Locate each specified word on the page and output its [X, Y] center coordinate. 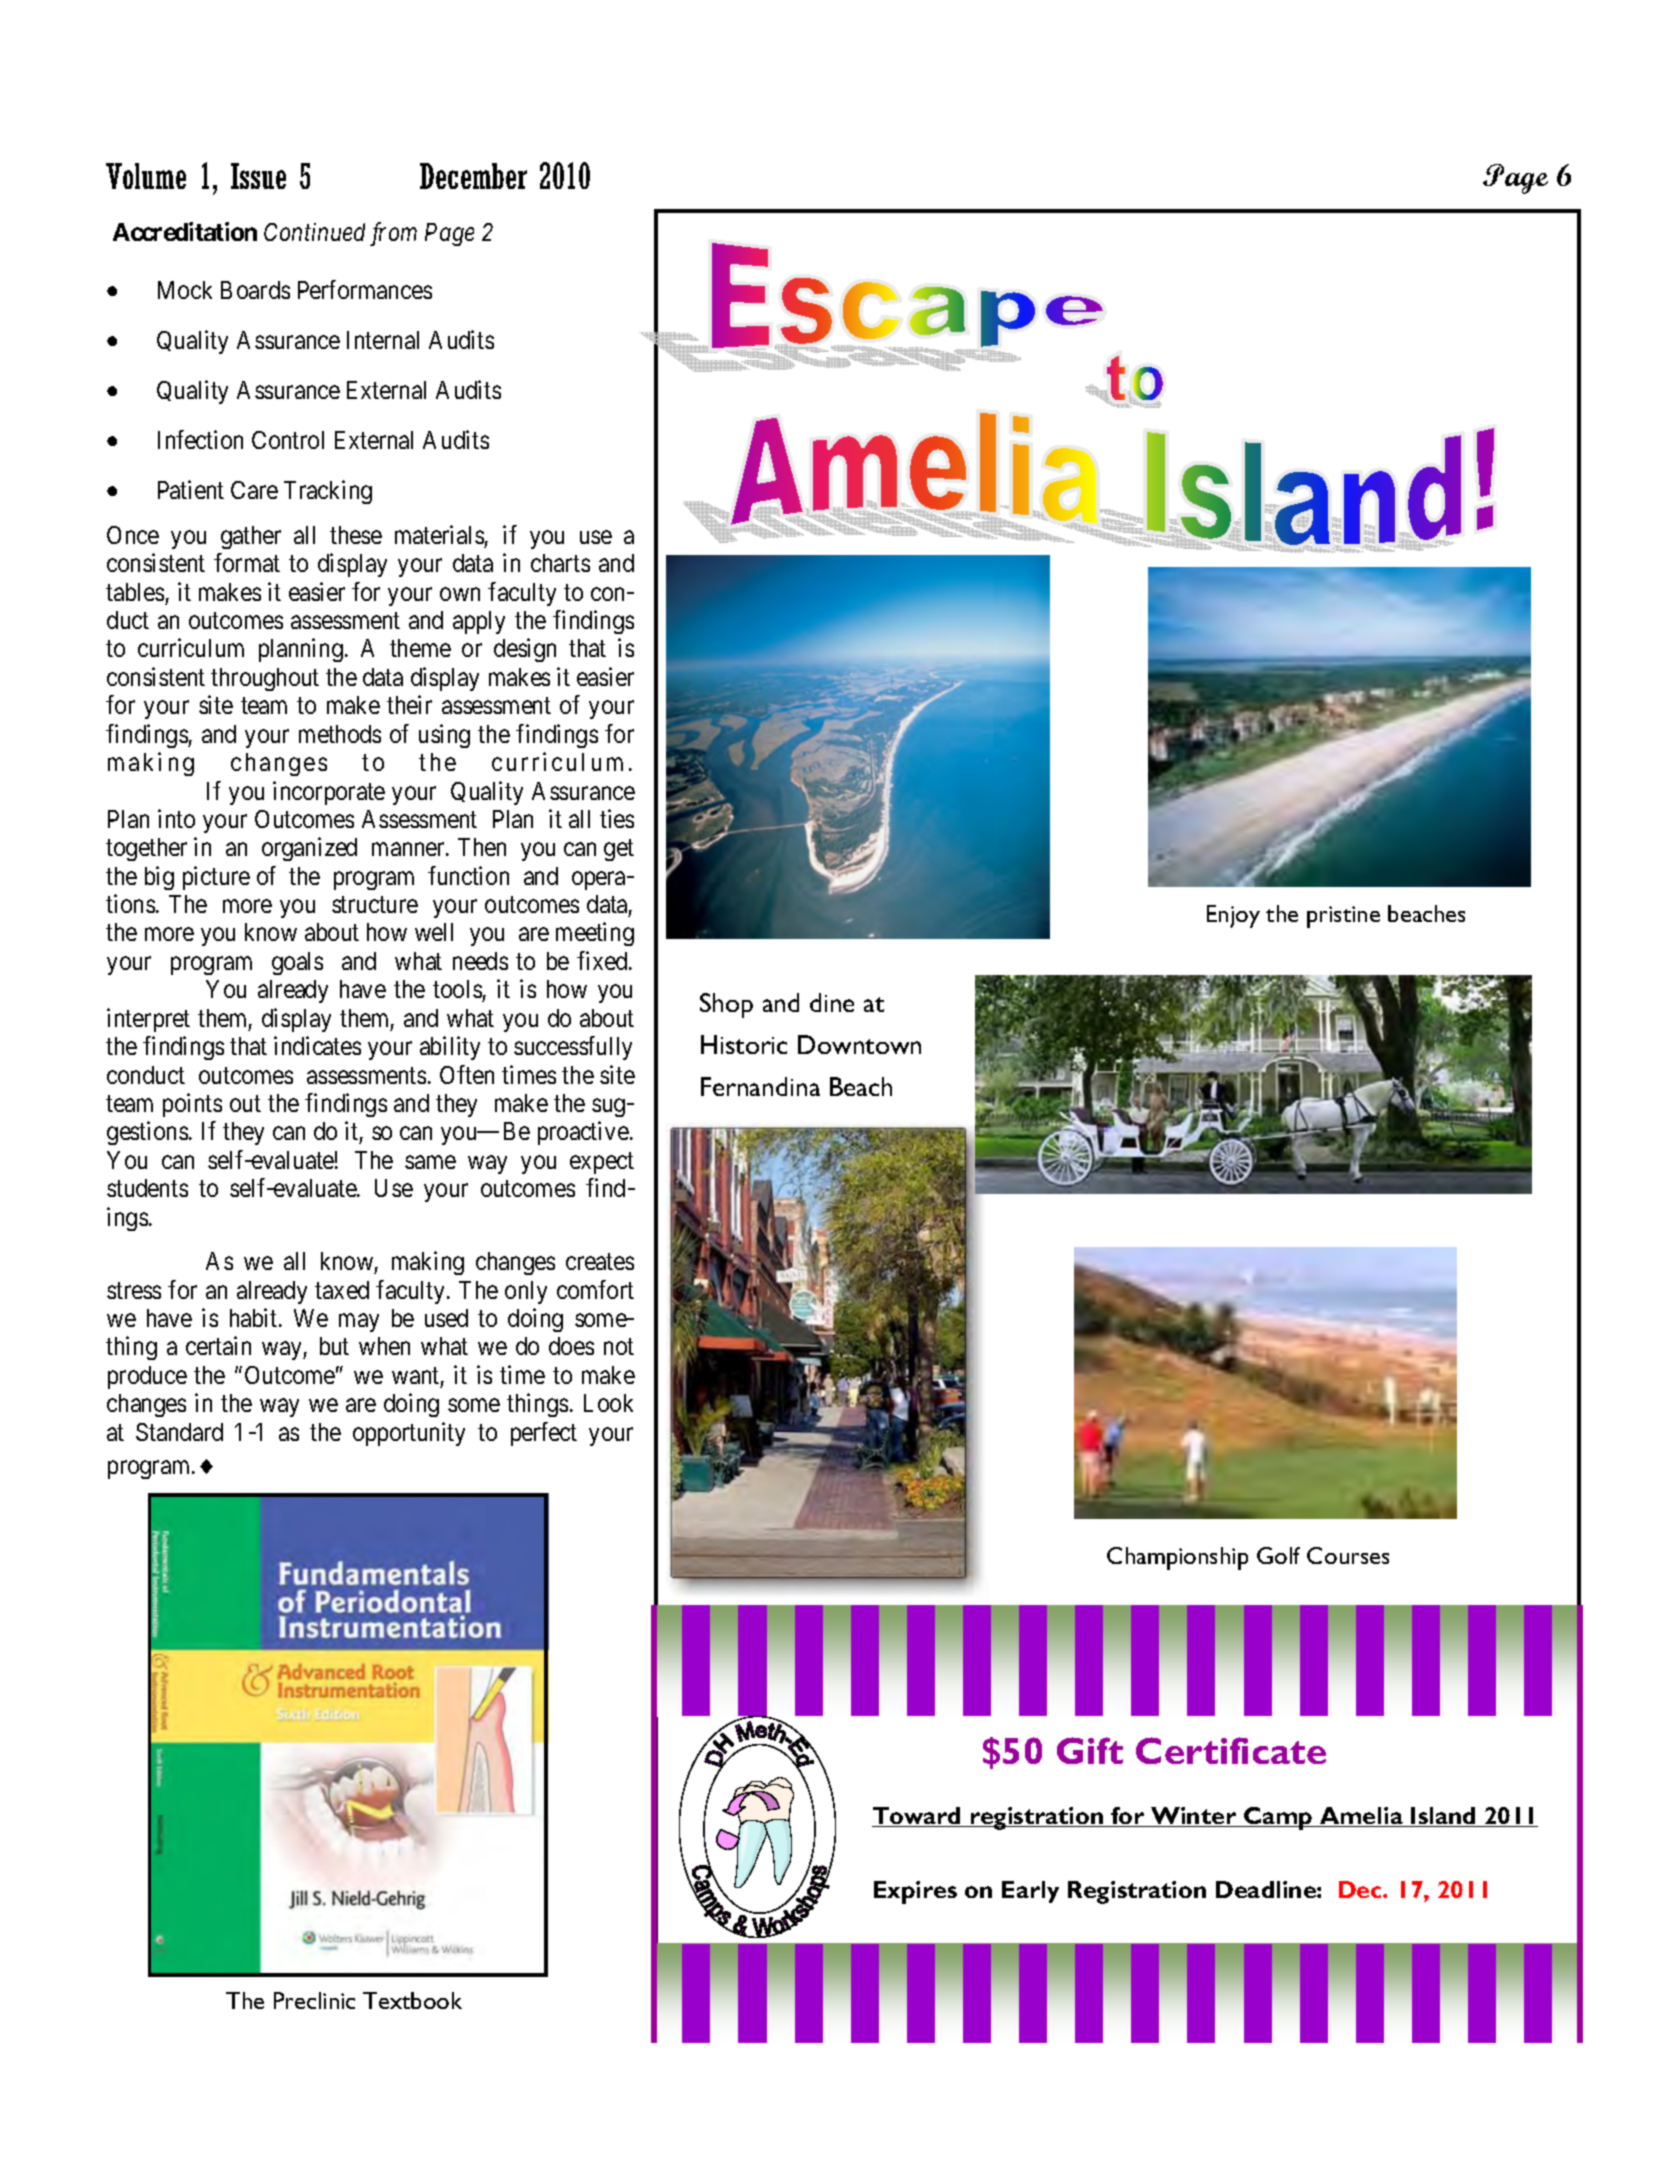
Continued [314, 232]
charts [560, 563]
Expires [915, 1892]
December [473, 176]
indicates [317, 1045]
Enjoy [1233, 916]
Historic [744, 1044]
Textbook [412, 2000]
